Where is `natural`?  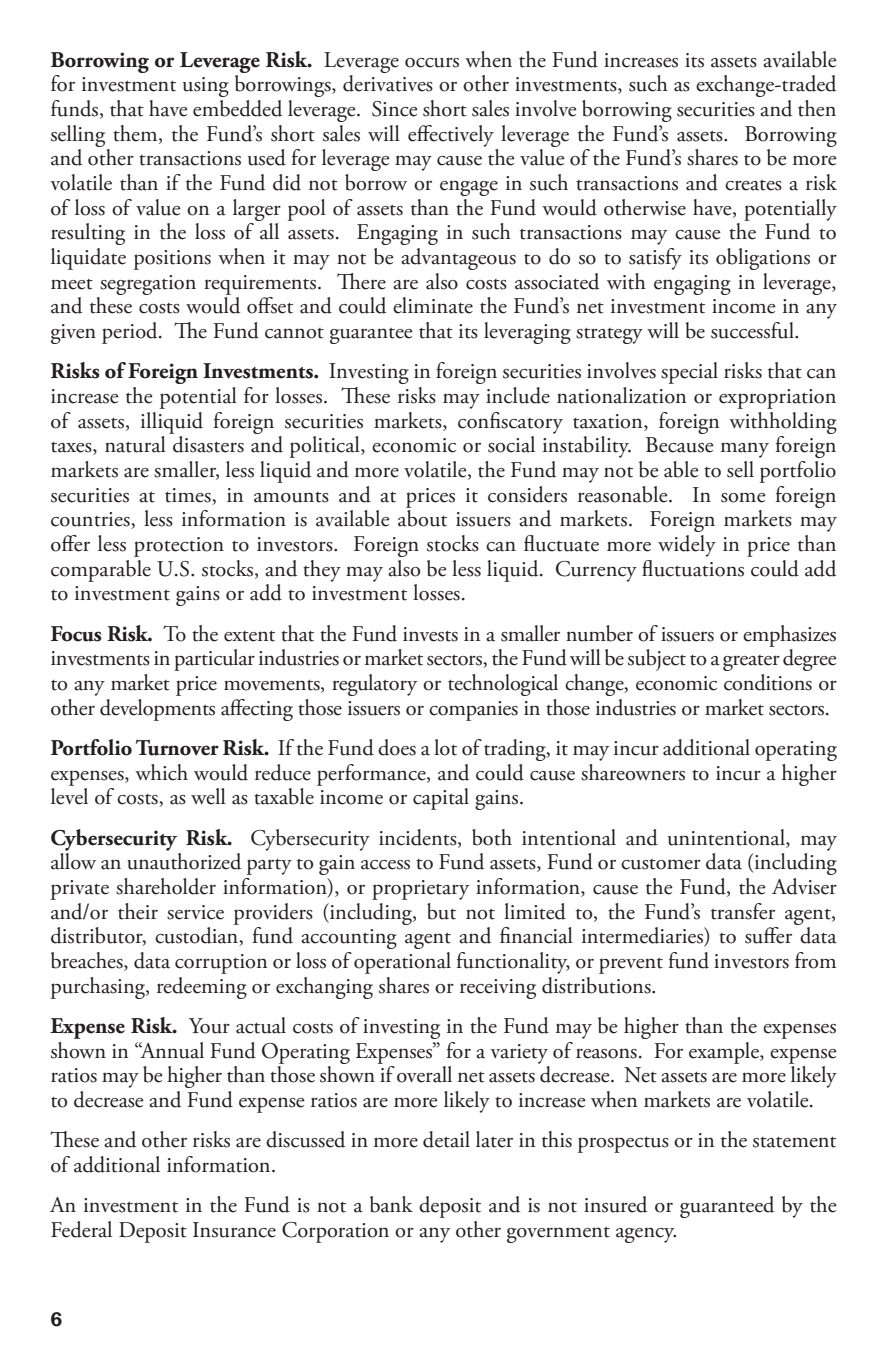 natural is located at coordinates (135, 444).
